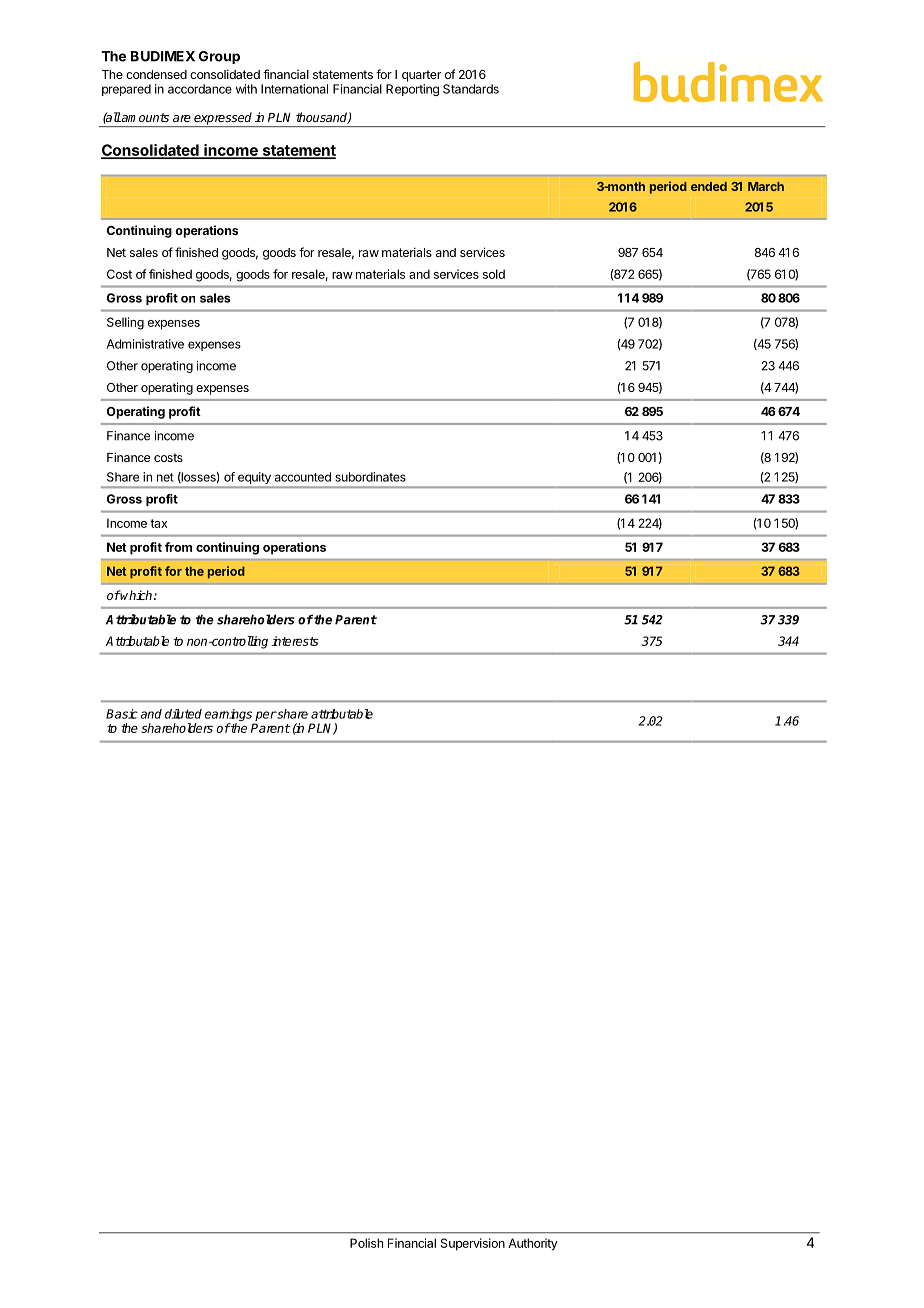 This screenshot has height=1308, width=924. What do you see at coordinates (200, 89) in the screenshot?
I see `accordance` at bounding box center [200, 89].
